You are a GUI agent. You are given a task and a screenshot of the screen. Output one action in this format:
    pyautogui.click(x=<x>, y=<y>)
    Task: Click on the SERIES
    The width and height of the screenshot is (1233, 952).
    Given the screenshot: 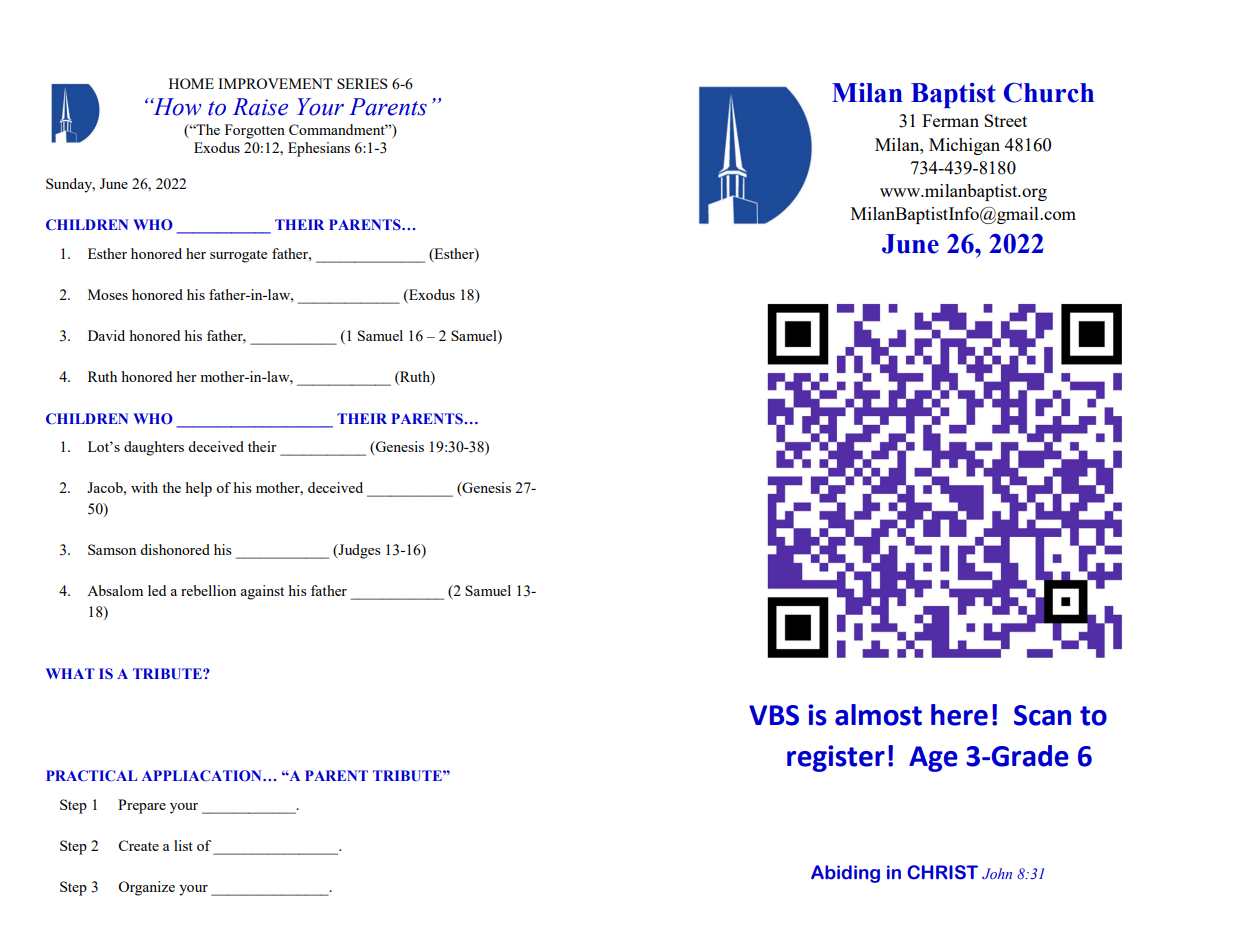 What is the action you would take?
    pyautogui.click(x=362, y=83)
